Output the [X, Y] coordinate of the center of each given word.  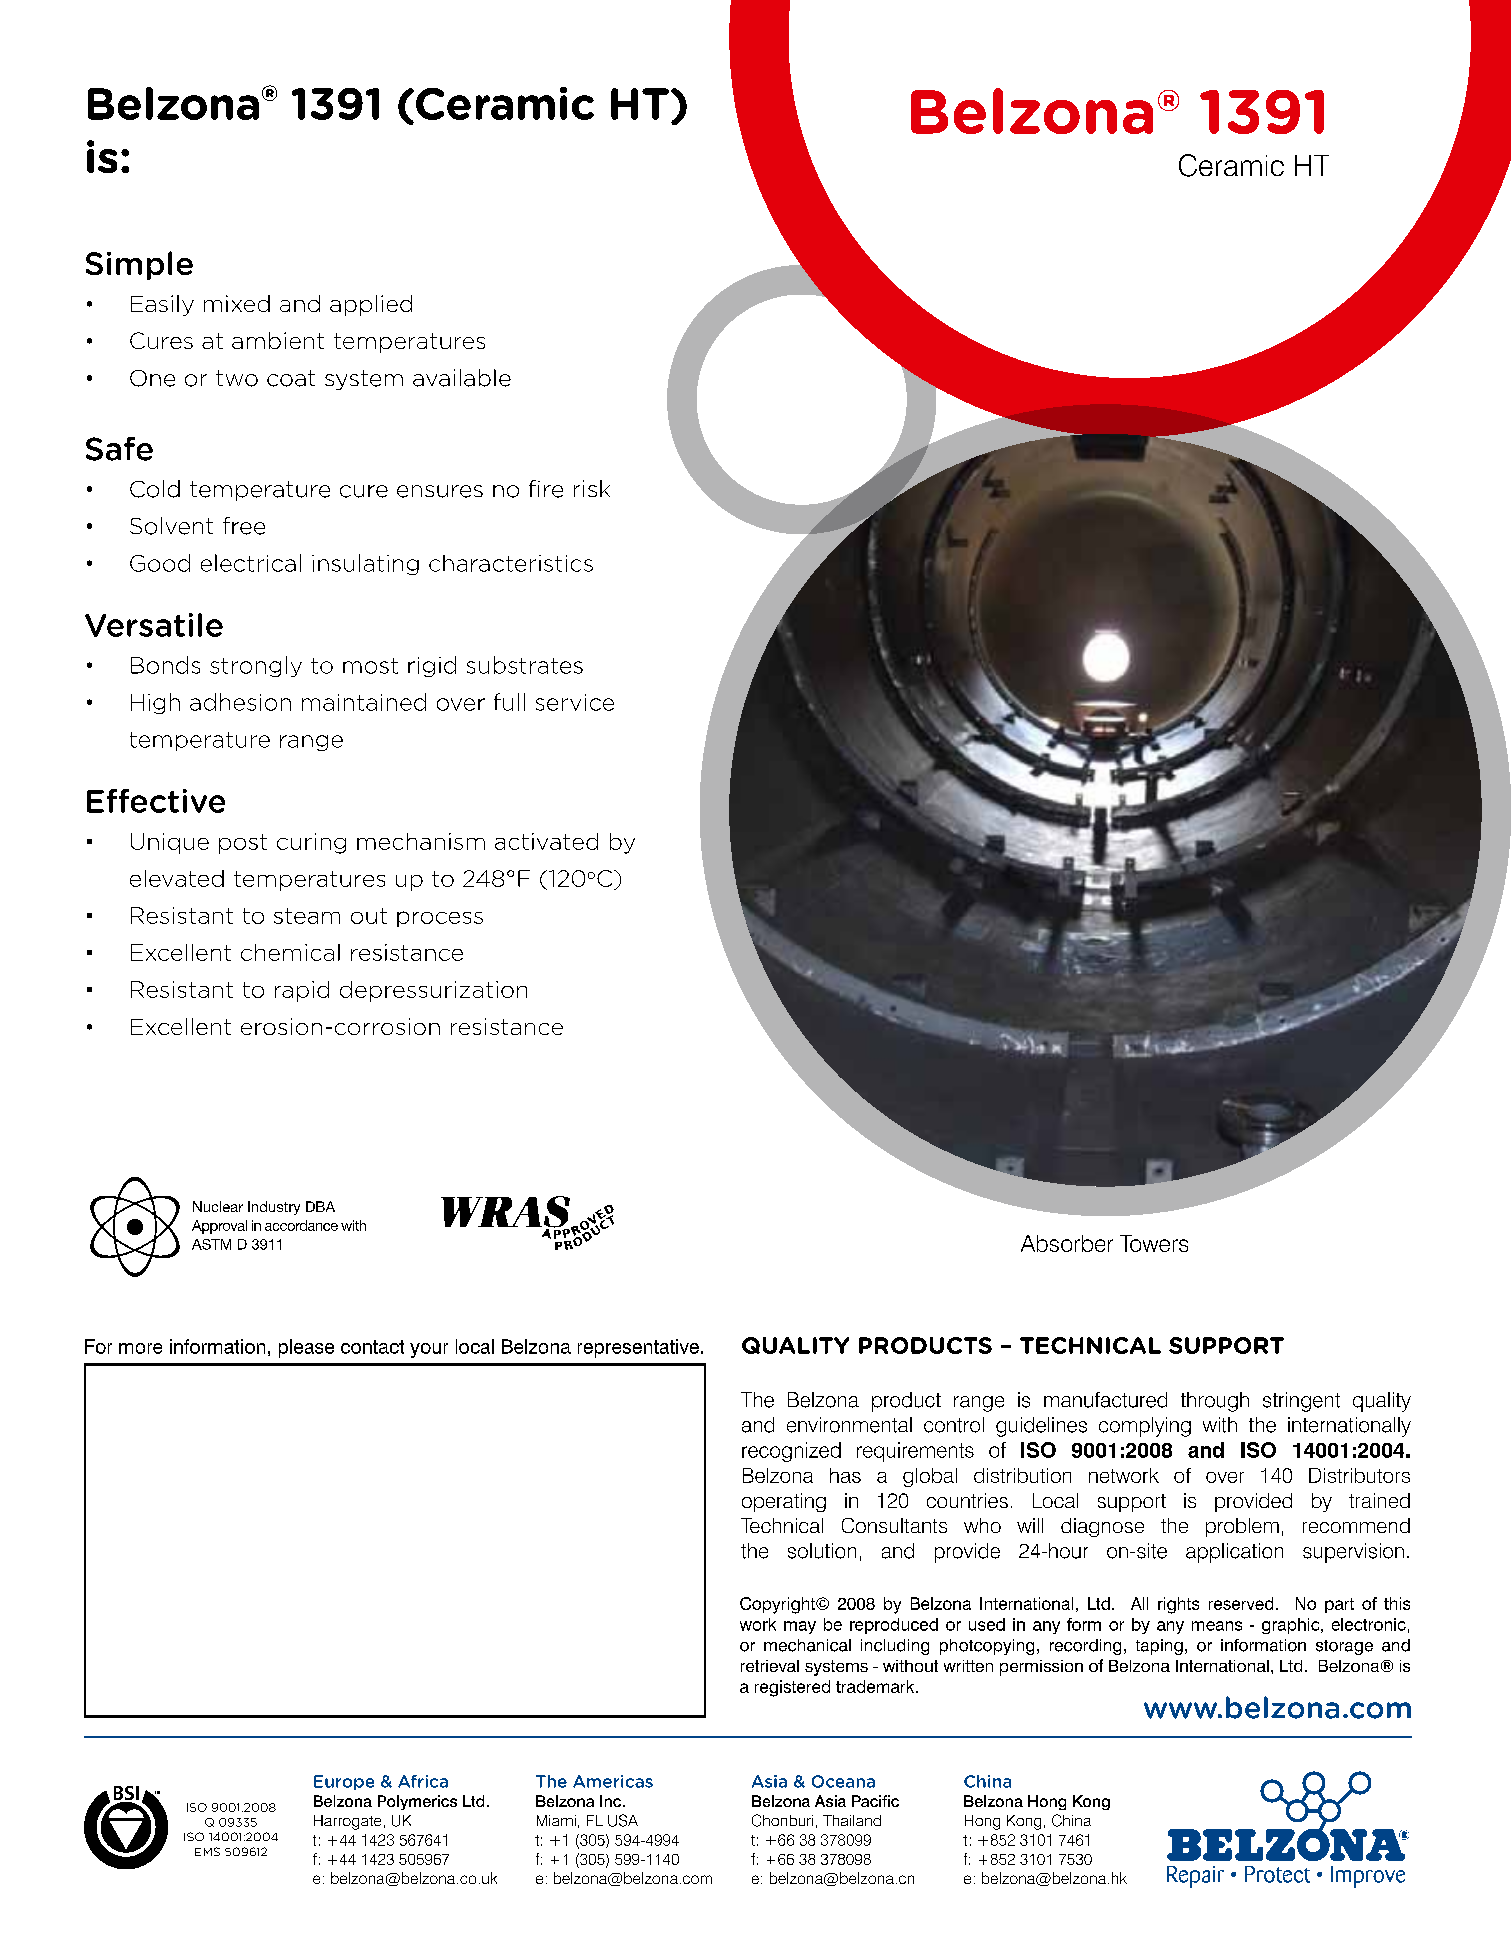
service [575, 702]
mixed [237, 303]
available [462, 378]
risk [592, 488]
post [243, 844]
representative [638, 1348]
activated [546, 841]
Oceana [843, 1781]
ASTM [211, 1244]
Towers [1154, 1243]
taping [1159, 1647]
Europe [344, 1782]
